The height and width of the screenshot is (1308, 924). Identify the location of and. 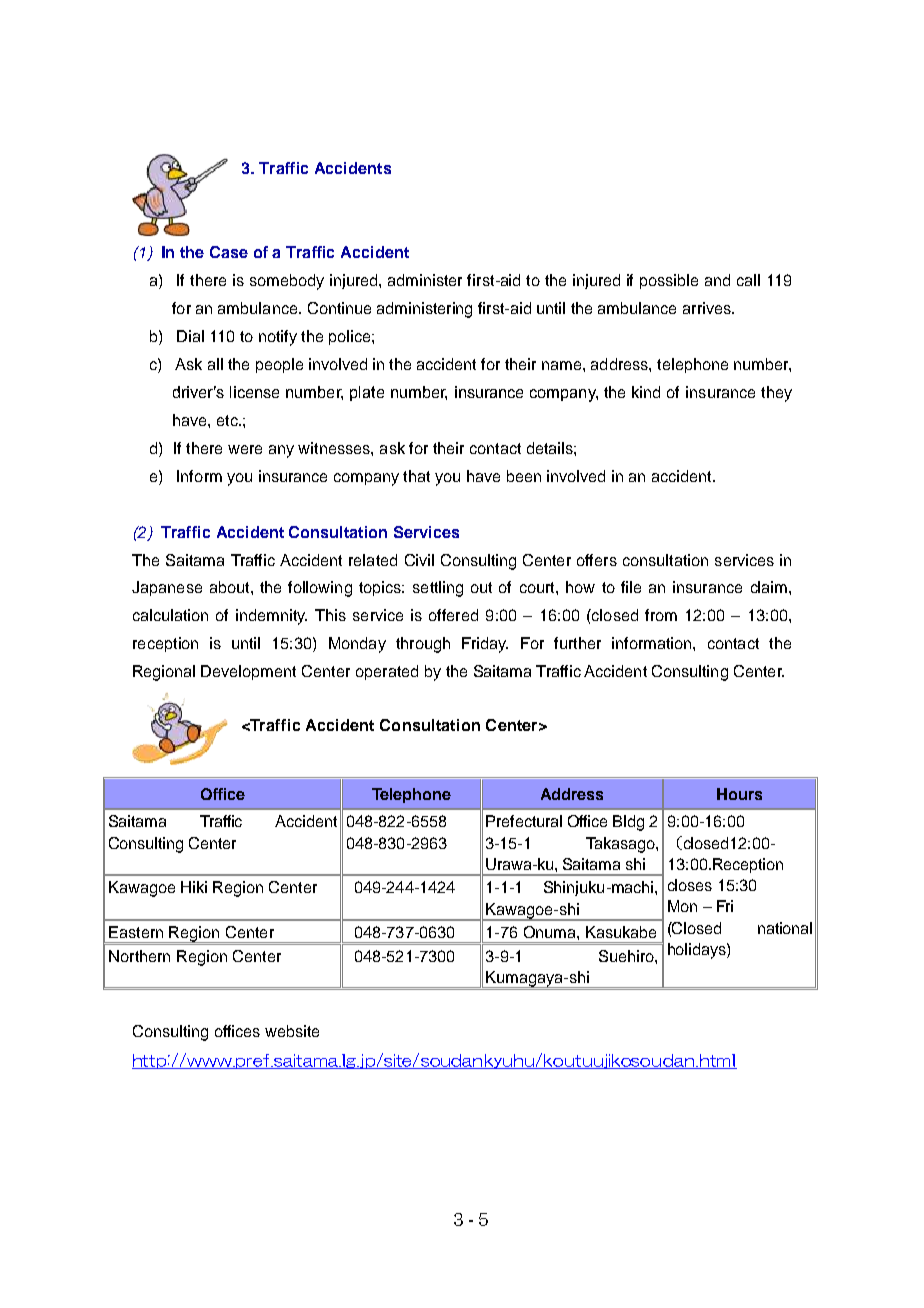
(717, 280).
